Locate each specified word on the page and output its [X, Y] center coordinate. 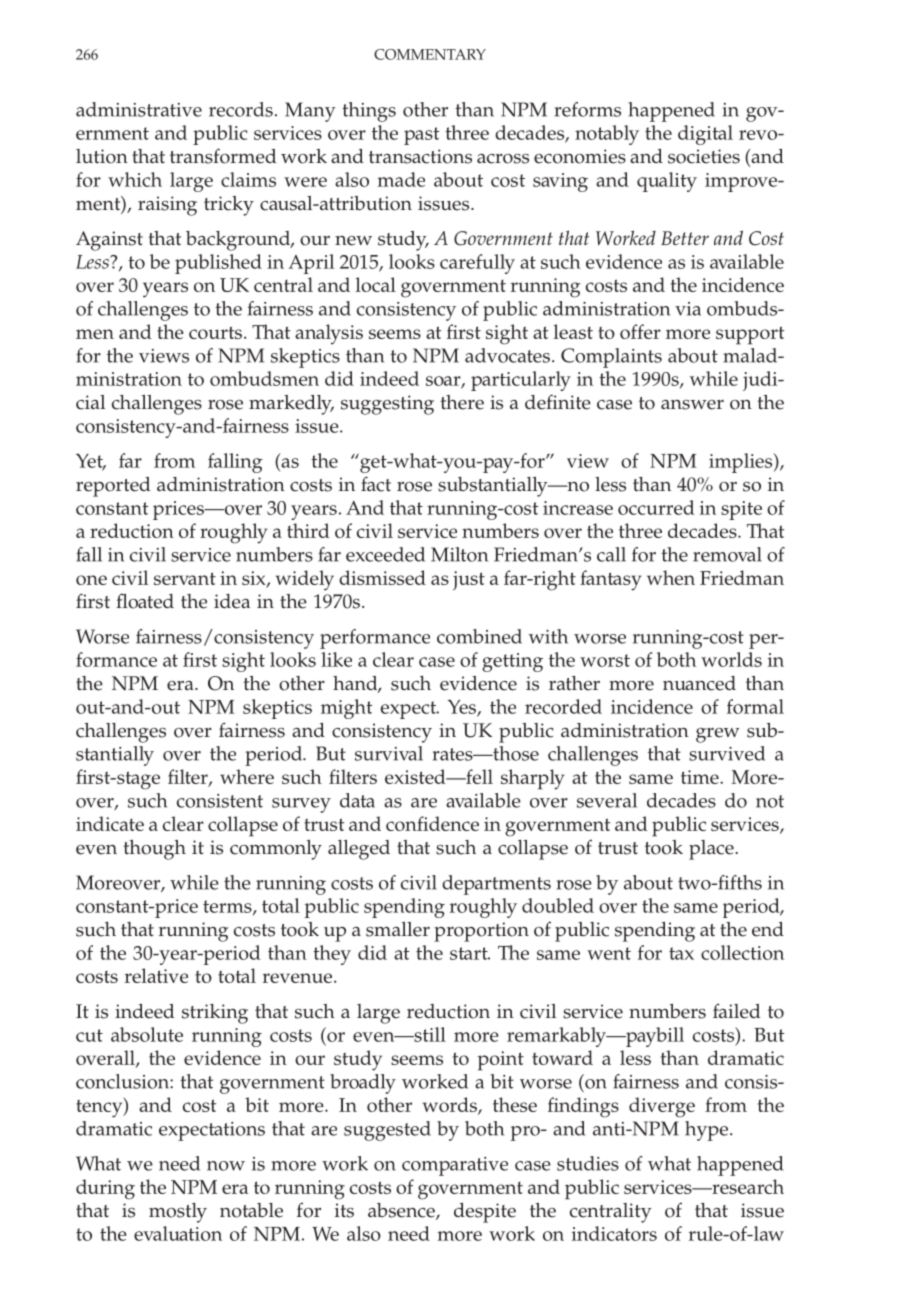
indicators [614, 1233]
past [421, 136]
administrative [139, 109]
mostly [178, 1213]
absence [402, 1211]
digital [705, 135]
